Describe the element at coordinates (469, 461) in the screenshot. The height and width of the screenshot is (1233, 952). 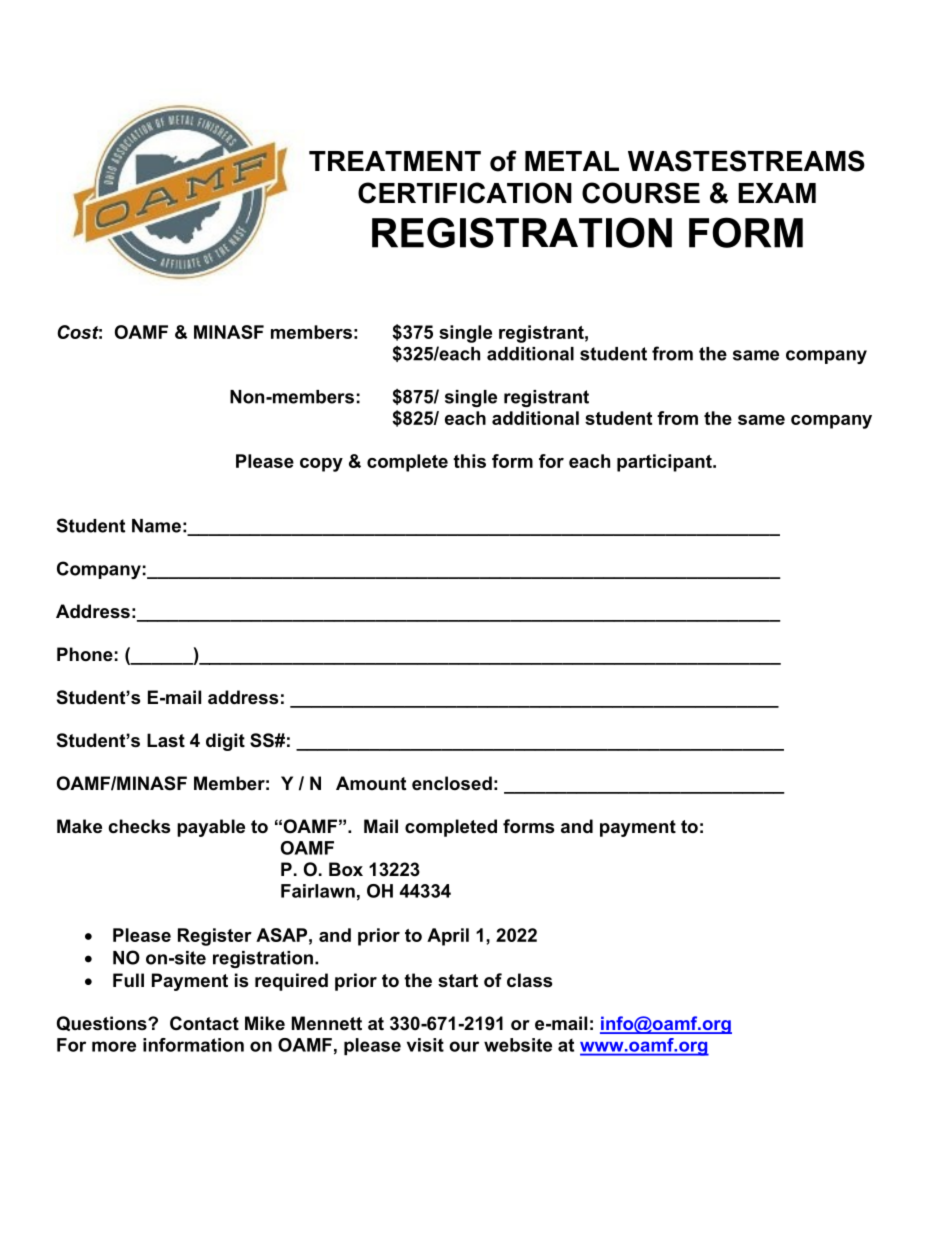
I see `this` at that location.
